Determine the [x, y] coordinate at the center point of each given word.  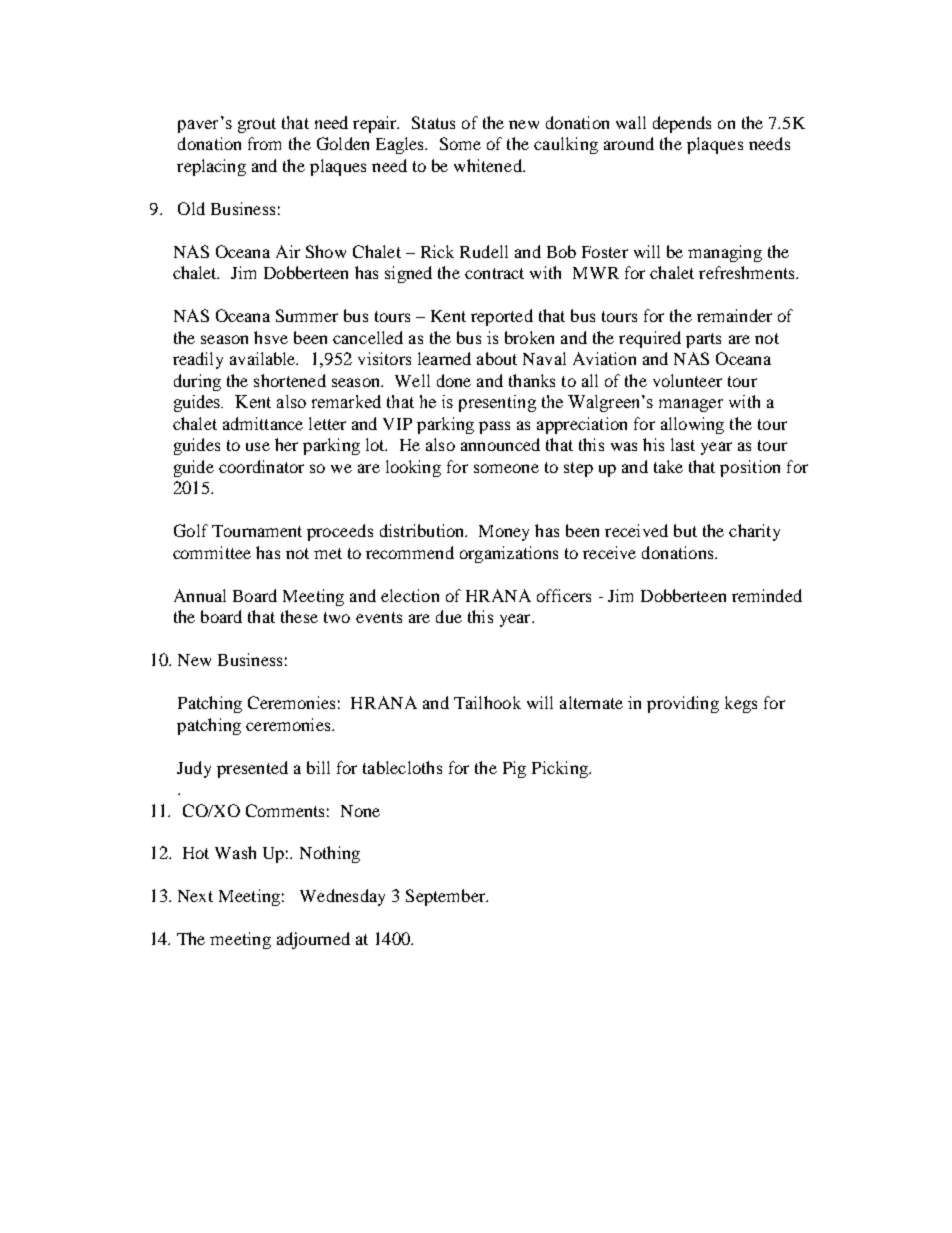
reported [502, 317]
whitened [489, 165]
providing [683, 704]
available [264, 358]
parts [703, 340]
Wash [235, 852]
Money [504, 533]
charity [754, 532]
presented [252, 769]
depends [682, 124]
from [264, 143]
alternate [591, 702]
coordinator [261, 466]
